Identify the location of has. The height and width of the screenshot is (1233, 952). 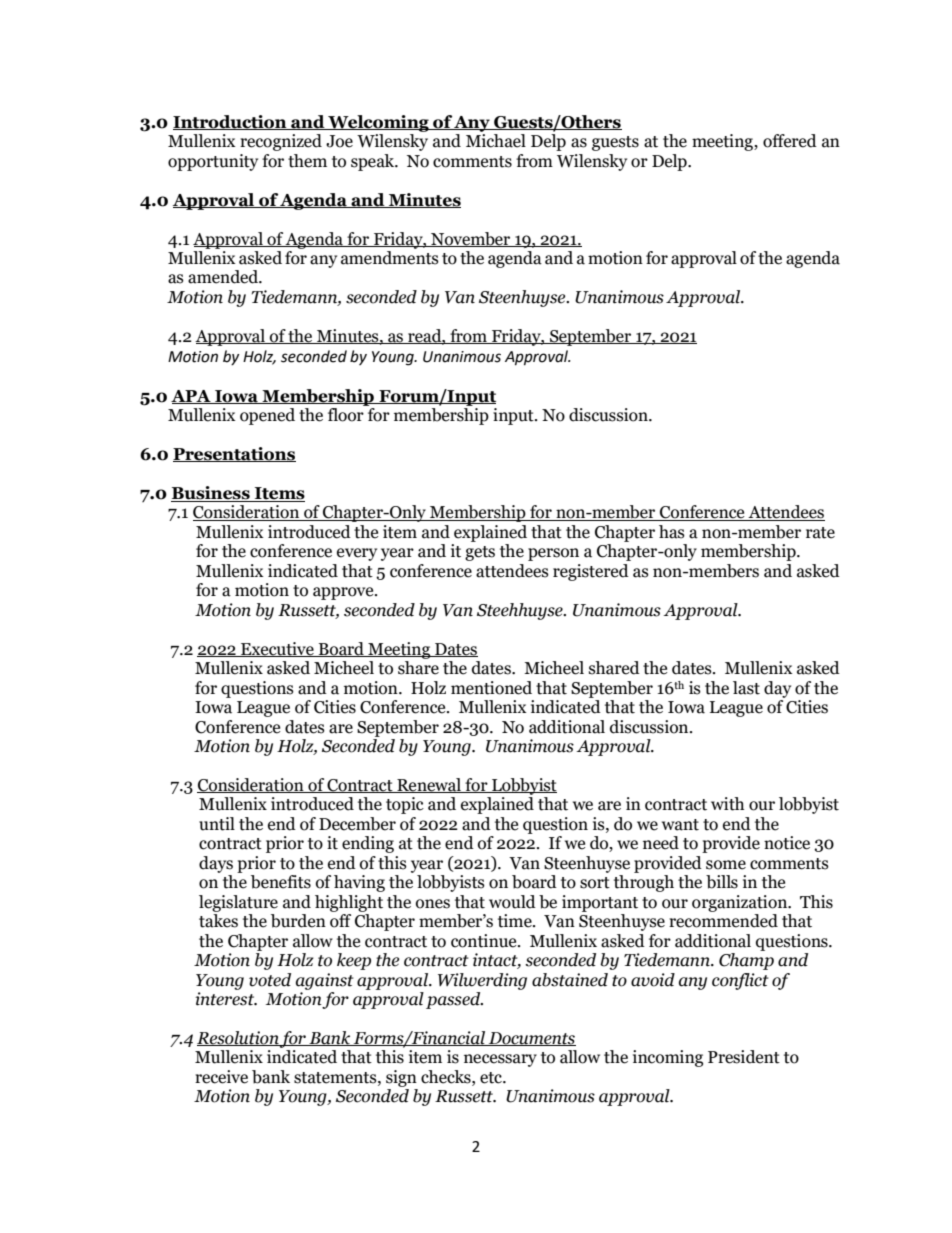
(672, 532).
